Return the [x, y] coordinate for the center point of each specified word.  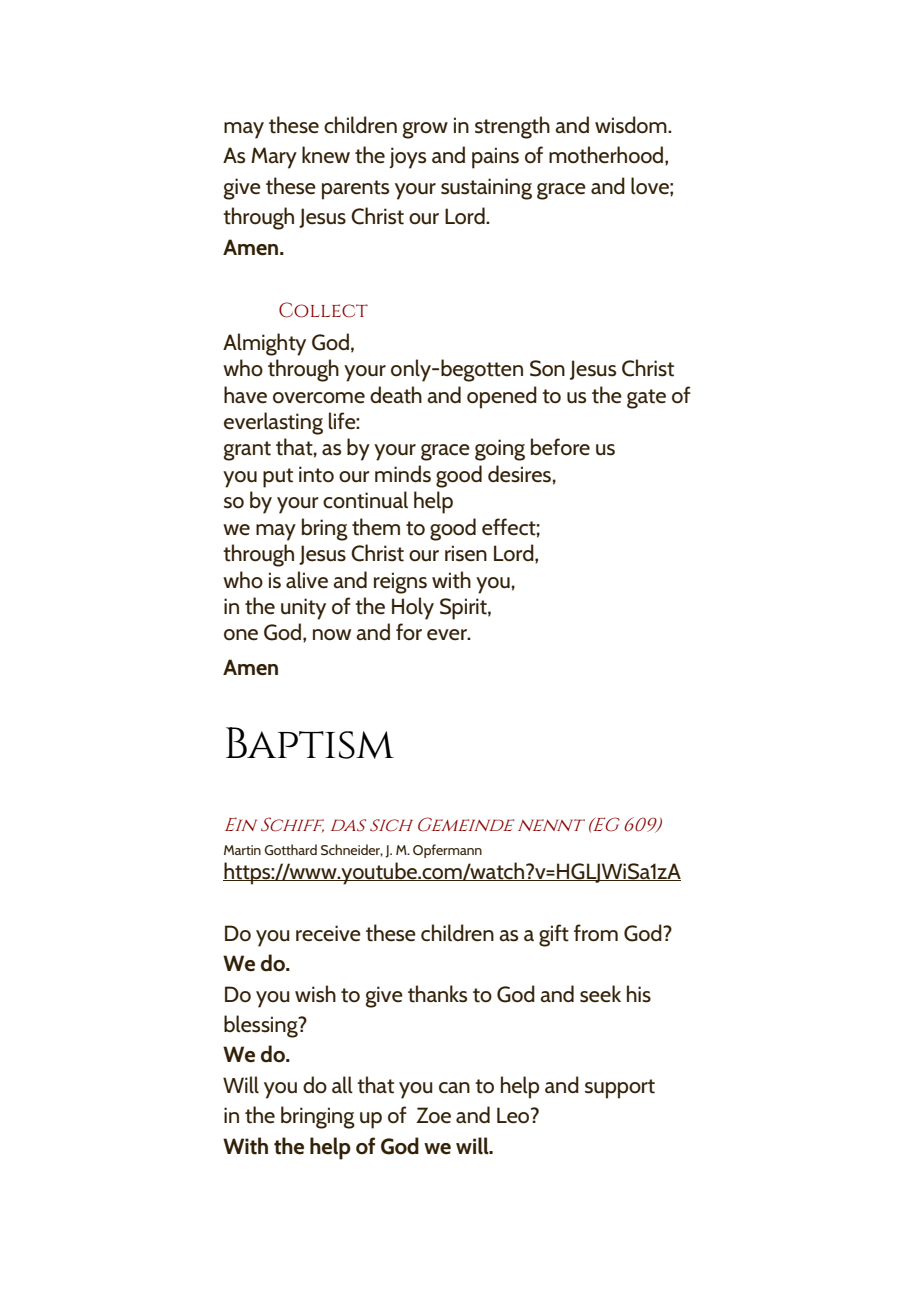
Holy [413, 608]
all [342, 1085]
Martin [242, 850]
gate [646, 399]
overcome [319, 398]
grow [425, 130]
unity [303, 609]
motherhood [607, 155]
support [620, 1089]
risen [466, 553]
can [454, 1088]
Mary [274, 158]
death [396, 395]
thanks [437, 994]
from [596, 933]
